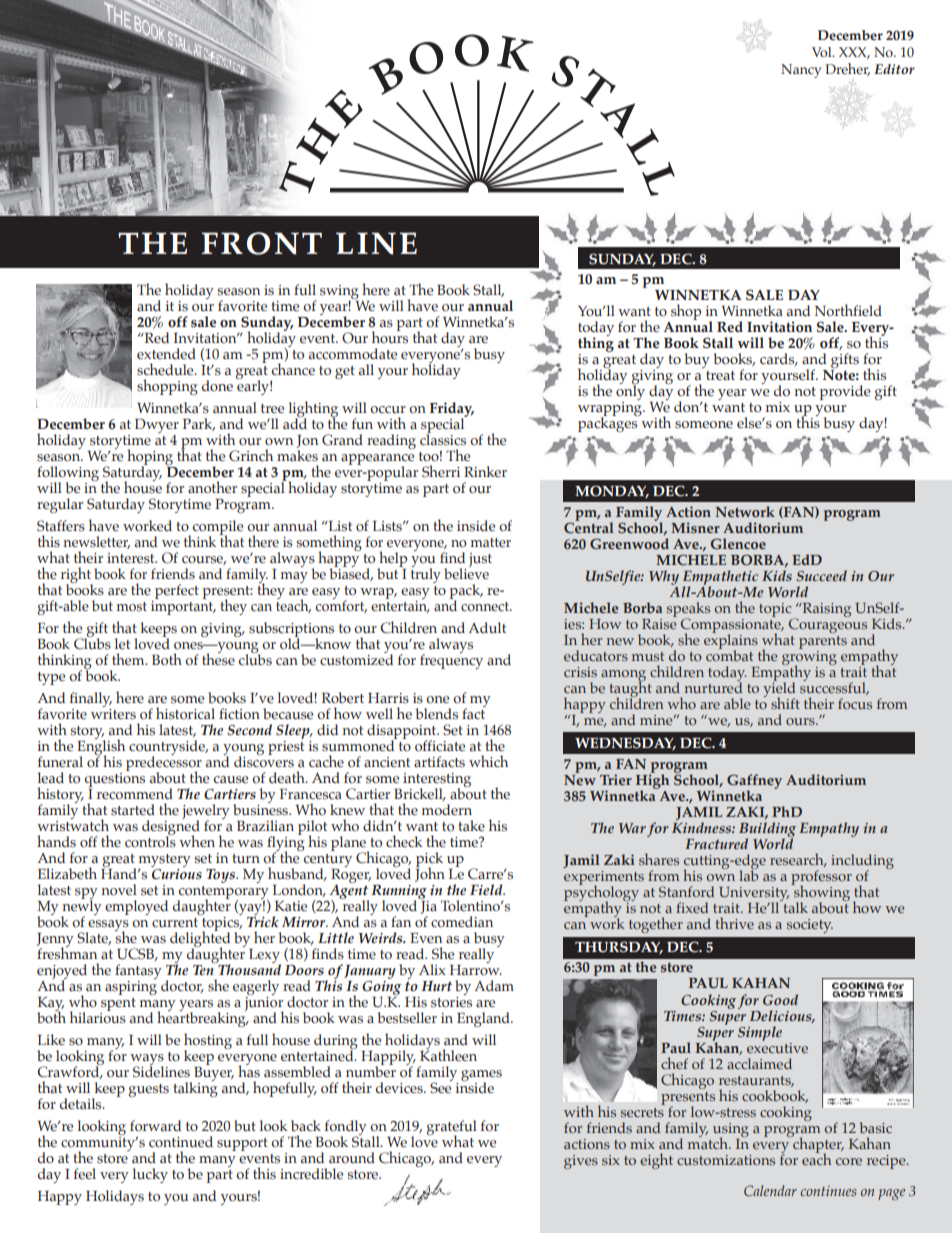  Describe the element at coordinates (487, 627) in the document. I see `Adult` at that location.
